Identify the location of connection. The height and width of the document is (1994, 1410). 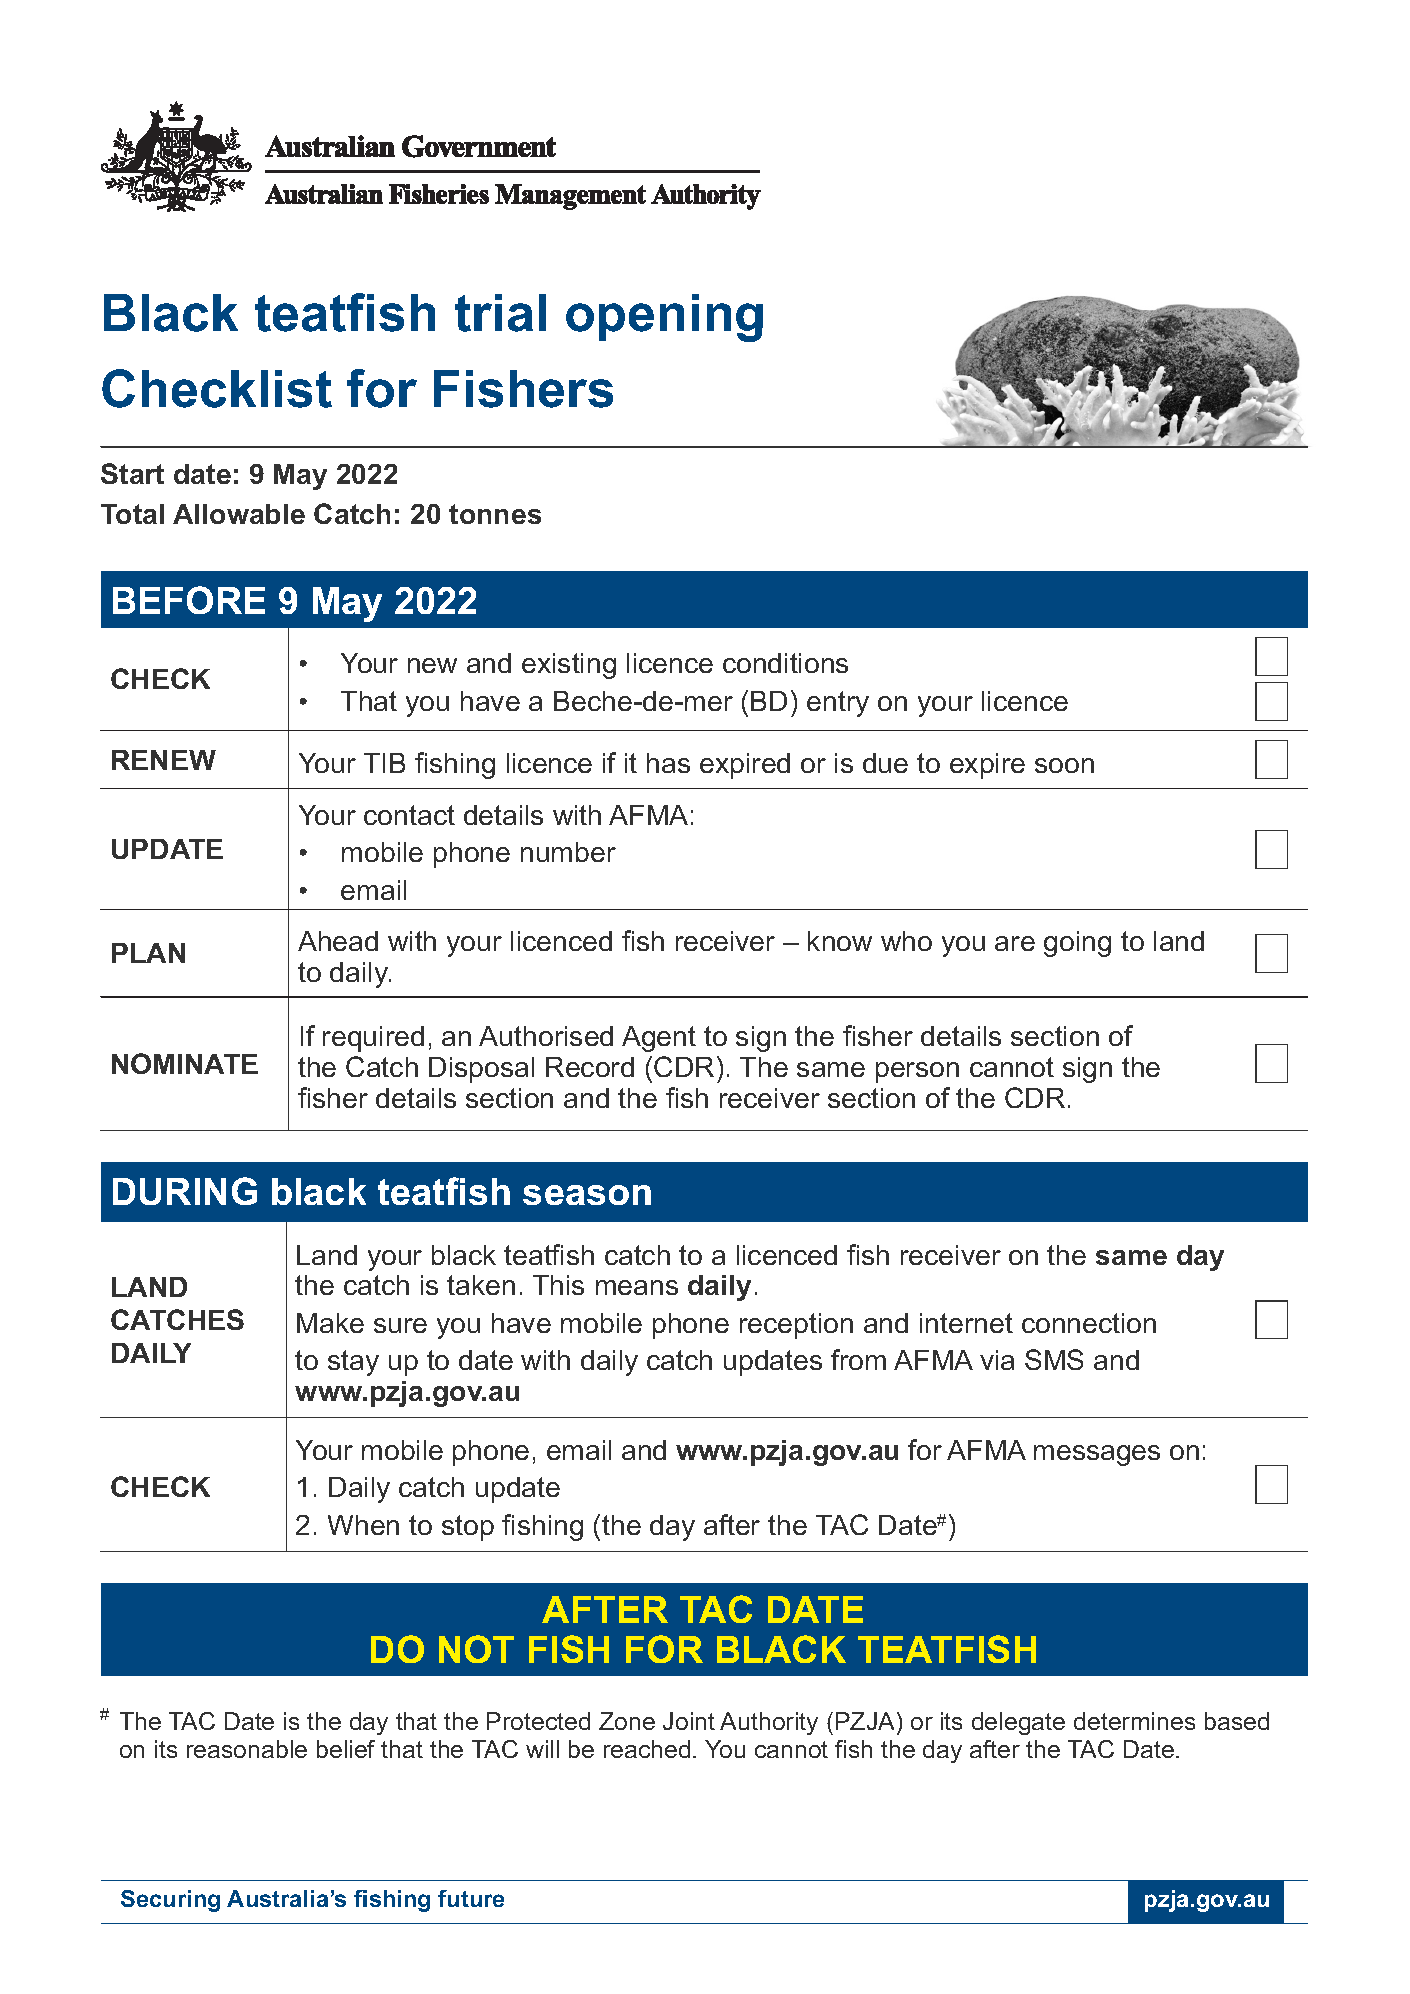
(1089, 1323).
